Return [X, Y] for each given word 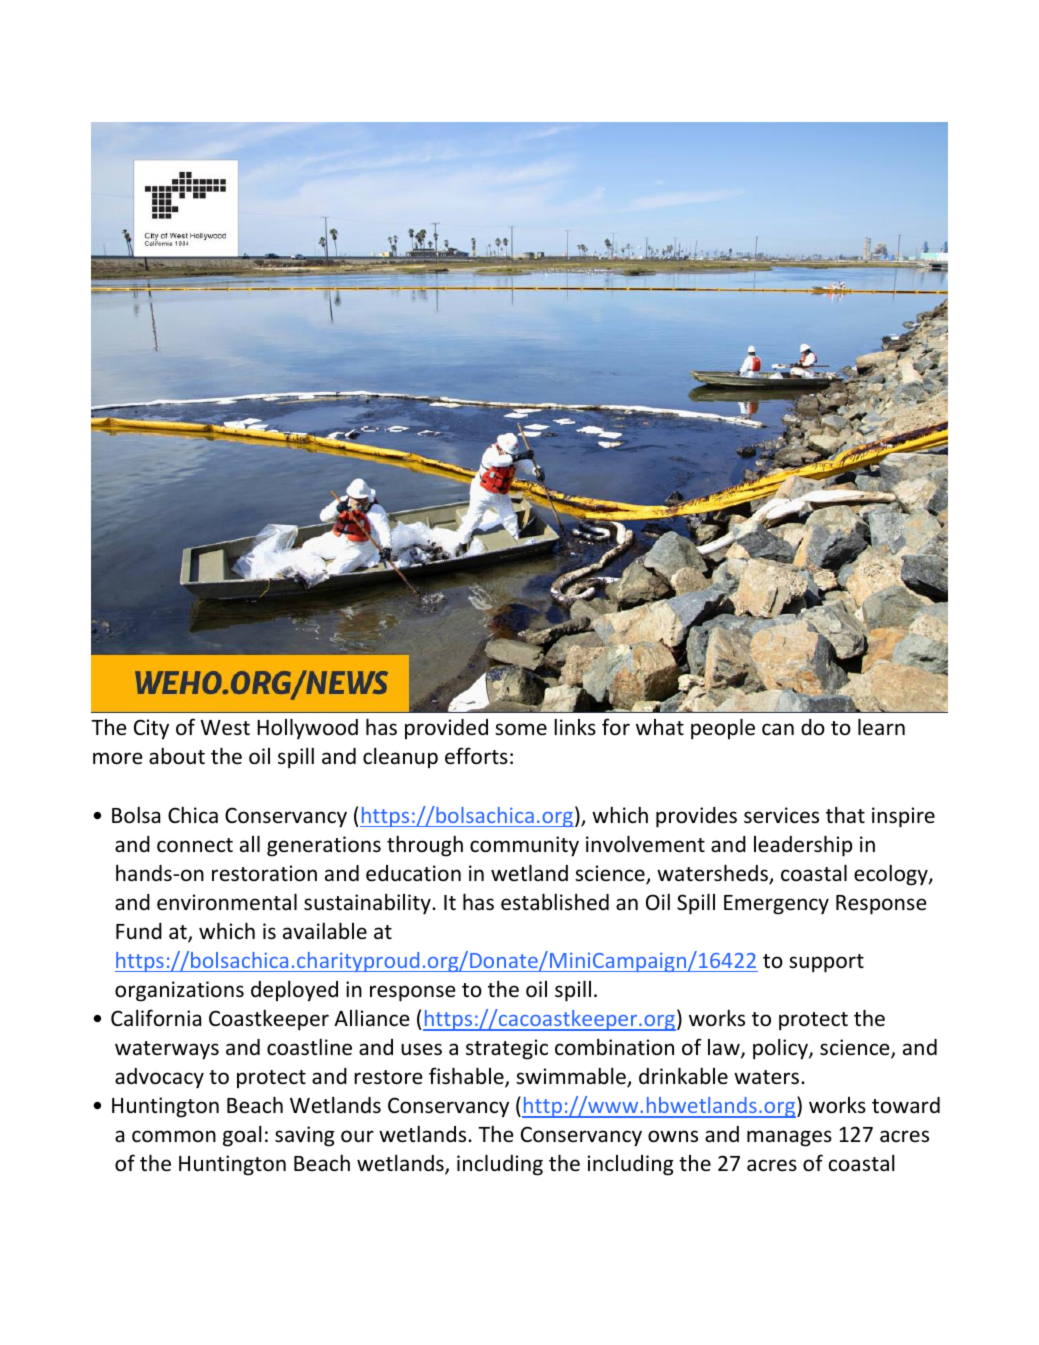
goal [242, 1136]
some [521, 729]
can [778, 729]
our [357, 1136]
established [555, 902]
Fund [139, 931]
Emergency [776, 905]
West [225, 728]
